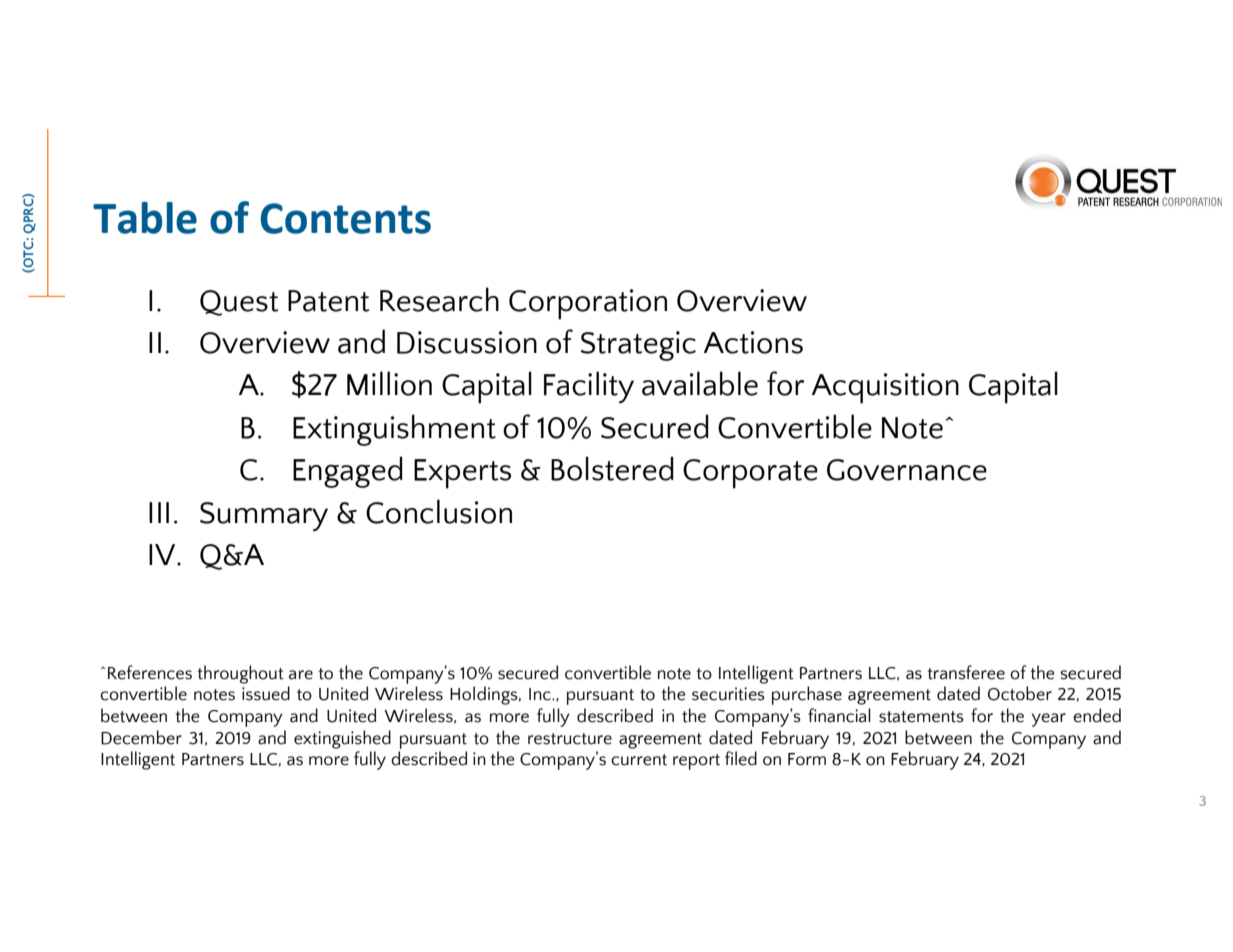 The height and width of the screenshot is (952, 1233). What do you see at coordinates (638, 346) in the screenshot?
I see `Strategic` at bounding box center [638, 346].
